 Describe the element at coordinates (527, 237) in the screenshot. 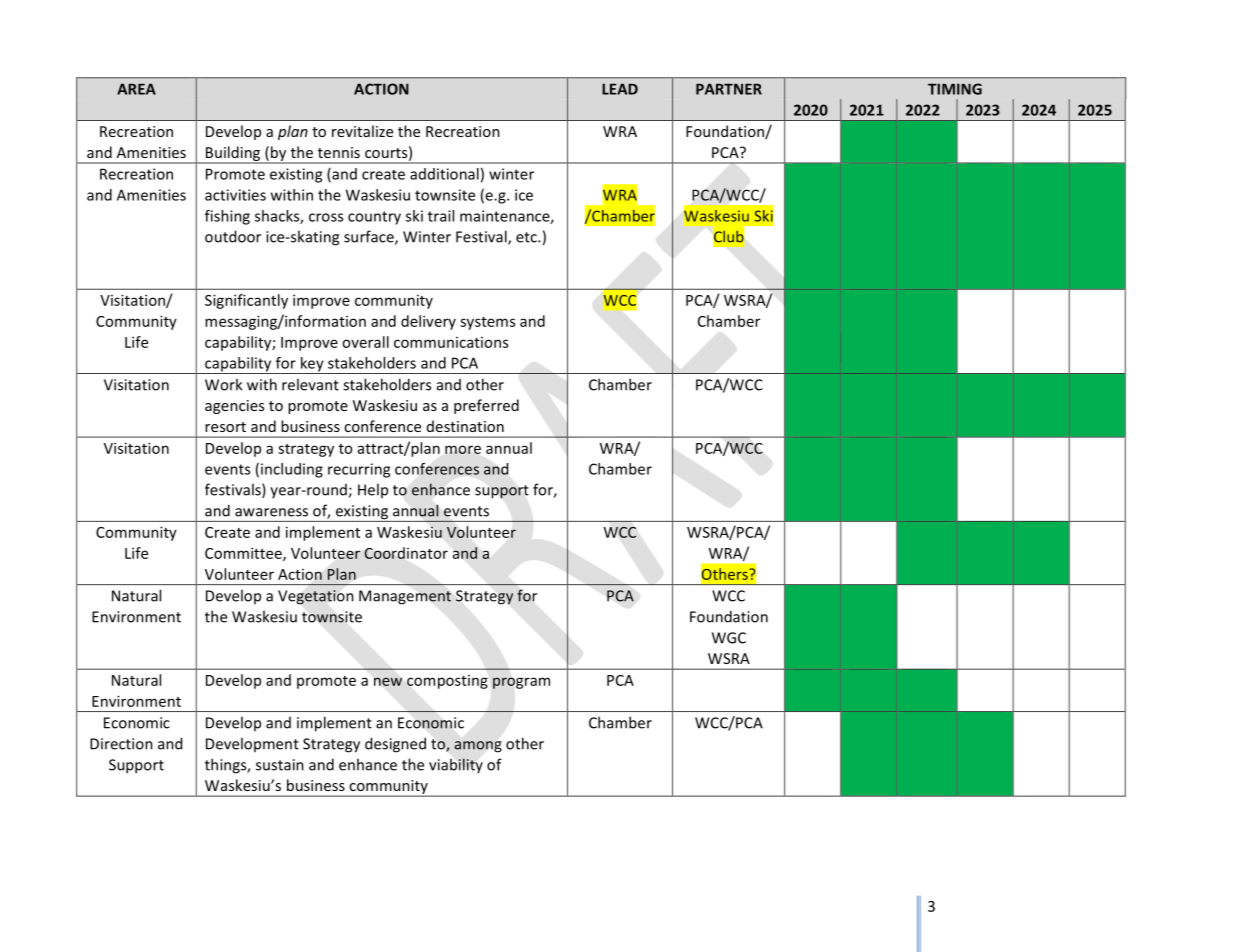

I see `etc` at that location.
